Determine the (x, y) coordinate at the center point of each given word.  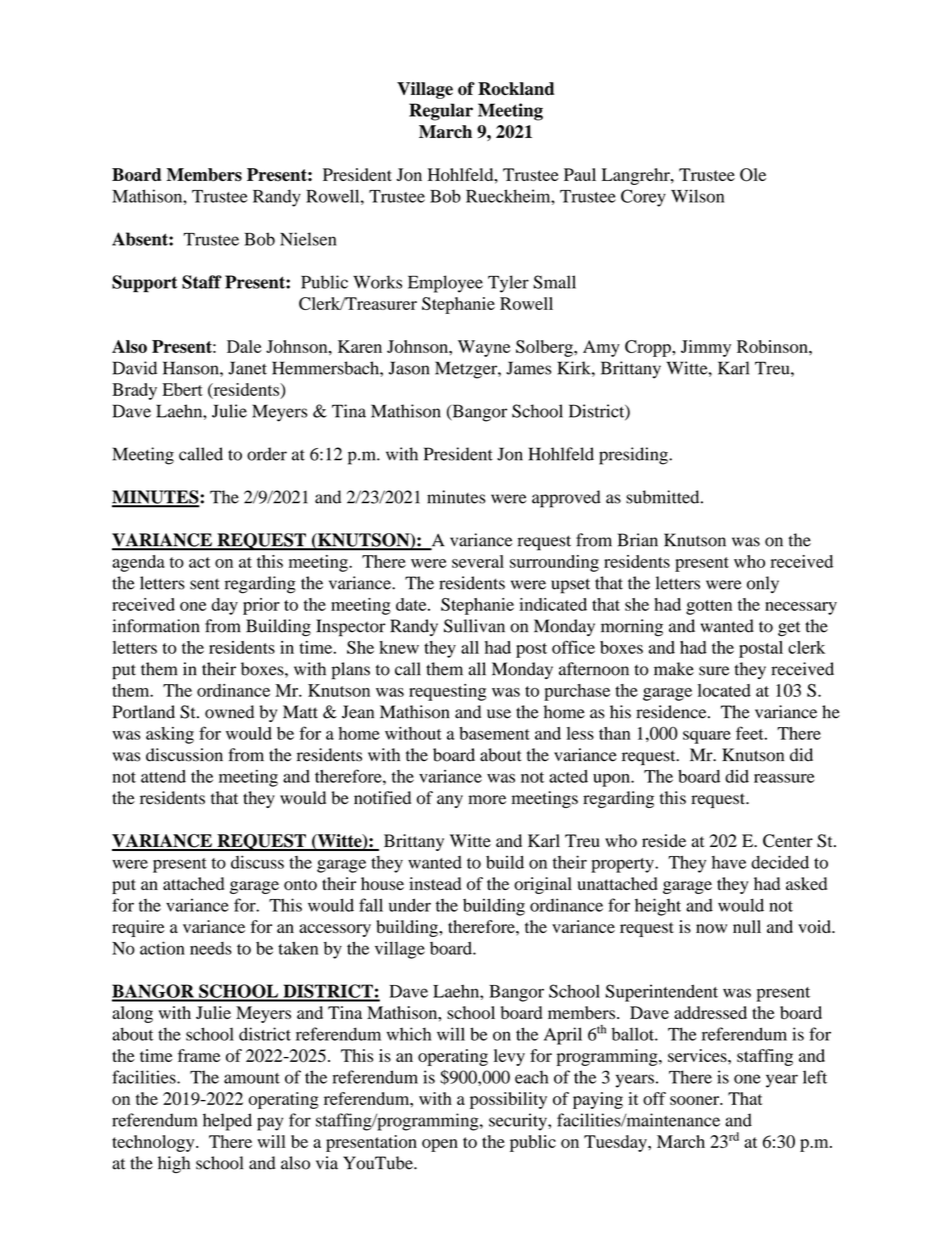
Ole (753, 175)
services (698, 1055)
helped (227, 1122)
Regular (441, 112)
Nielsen (308, 239)
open (440, 1145)
